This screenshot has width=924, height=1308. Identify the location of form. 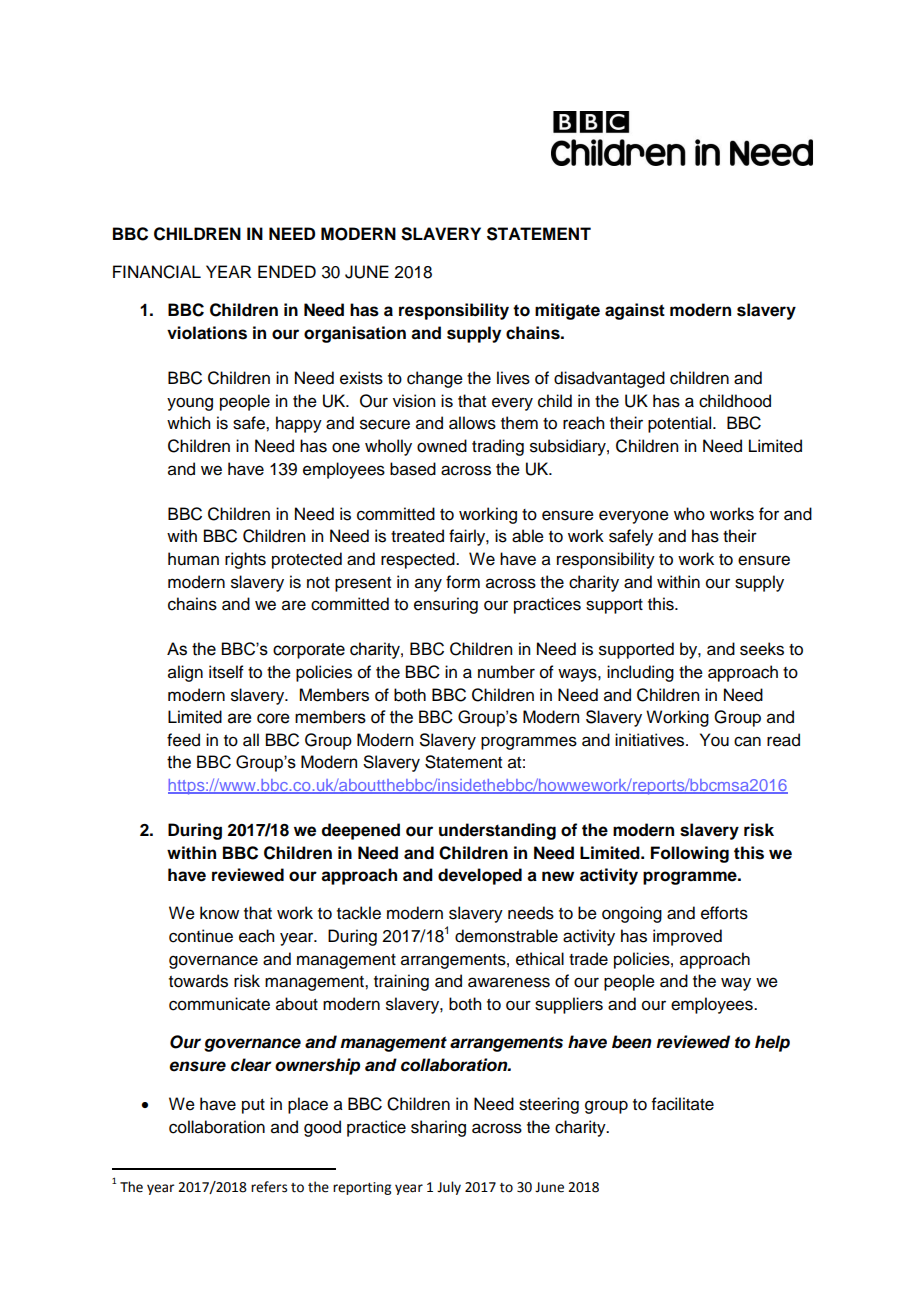
(463, 582).
